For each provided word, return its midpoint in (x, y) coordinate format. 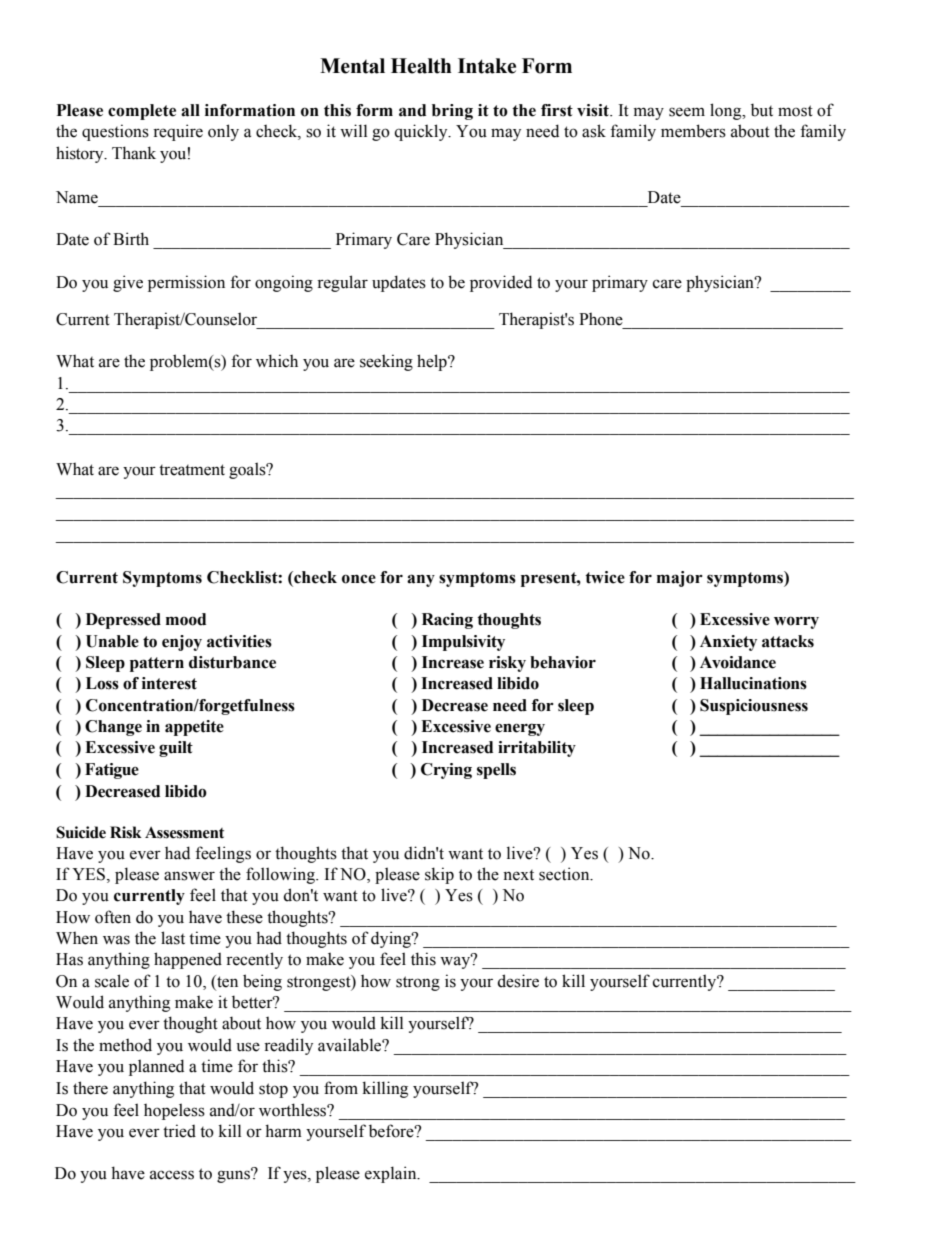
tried (179, 1131)
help (433, 362)
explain (392, 1174)
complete (142, 112)
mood (186, 619)
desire (518, 981)
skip (439, 875)
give (128, 283)
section (565, 874)
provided (501, 283)
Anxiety (728, 643)
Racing (447, 621)
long (727, 111)
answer (189, 876)
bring (452, 112)
